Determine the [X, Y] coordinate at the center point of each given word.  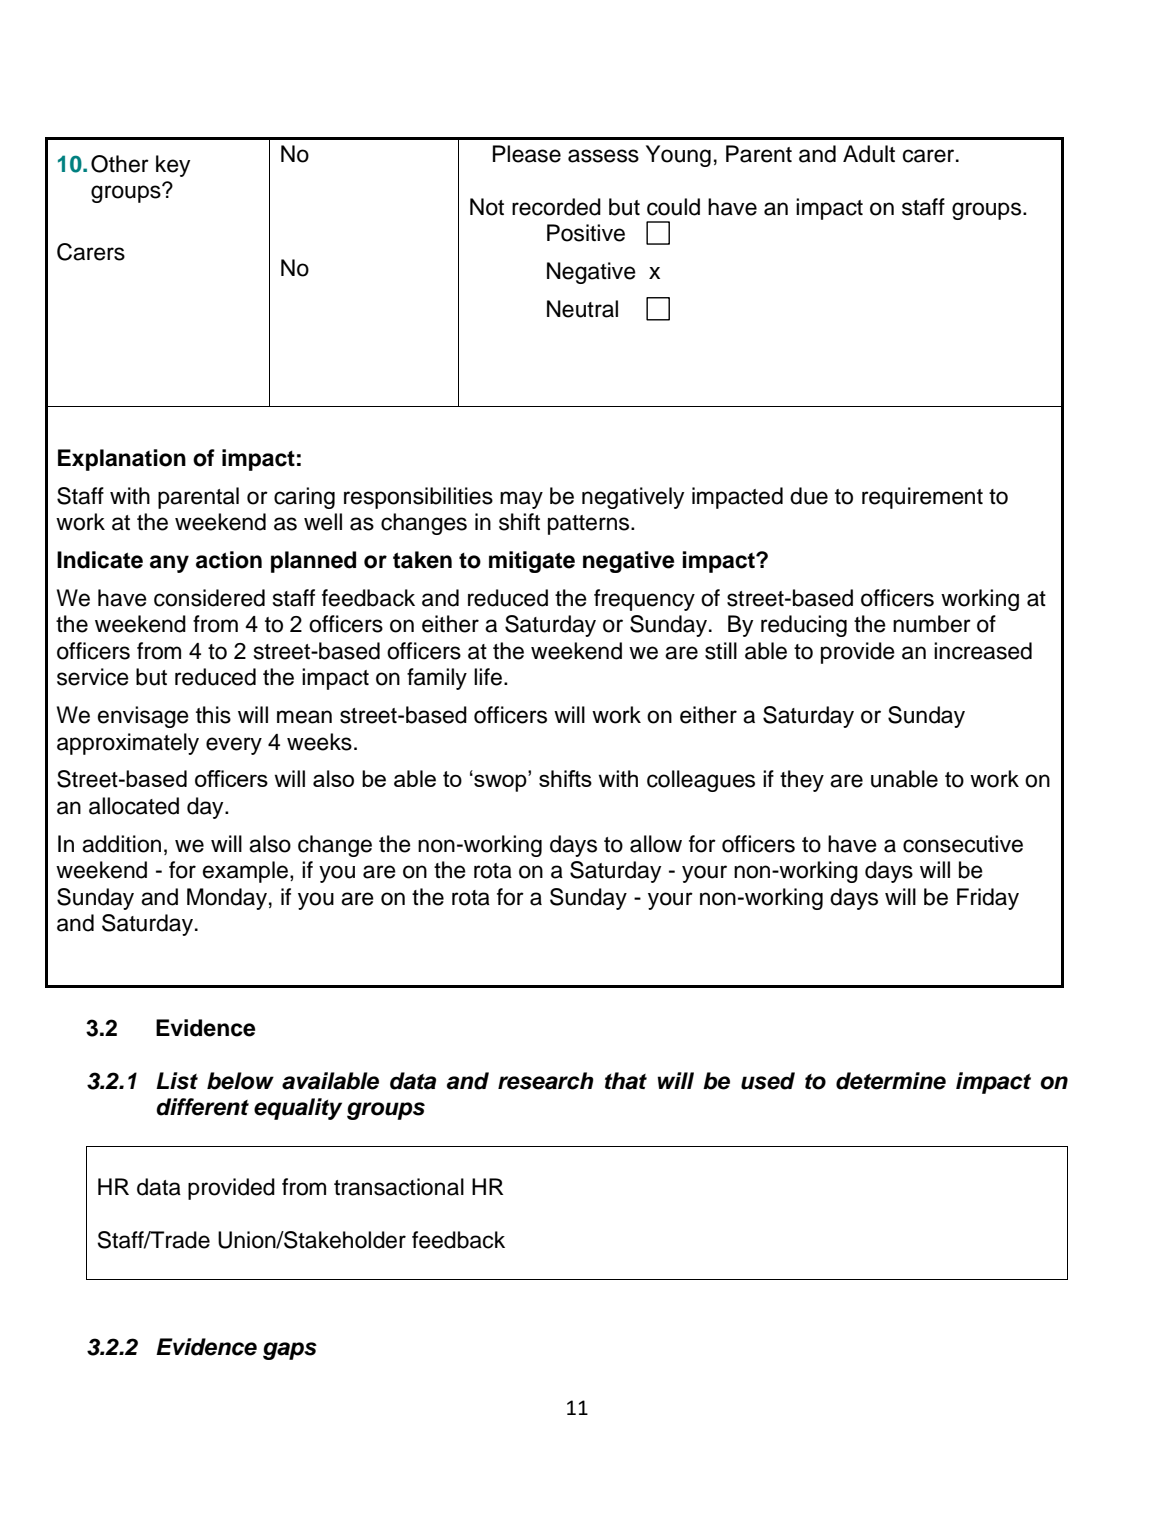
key [173, 166]
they [802, 781]
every [234, 746]
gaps [290, 1351]
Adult [869, 154]
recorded [556, 207]
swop [500, 782]
